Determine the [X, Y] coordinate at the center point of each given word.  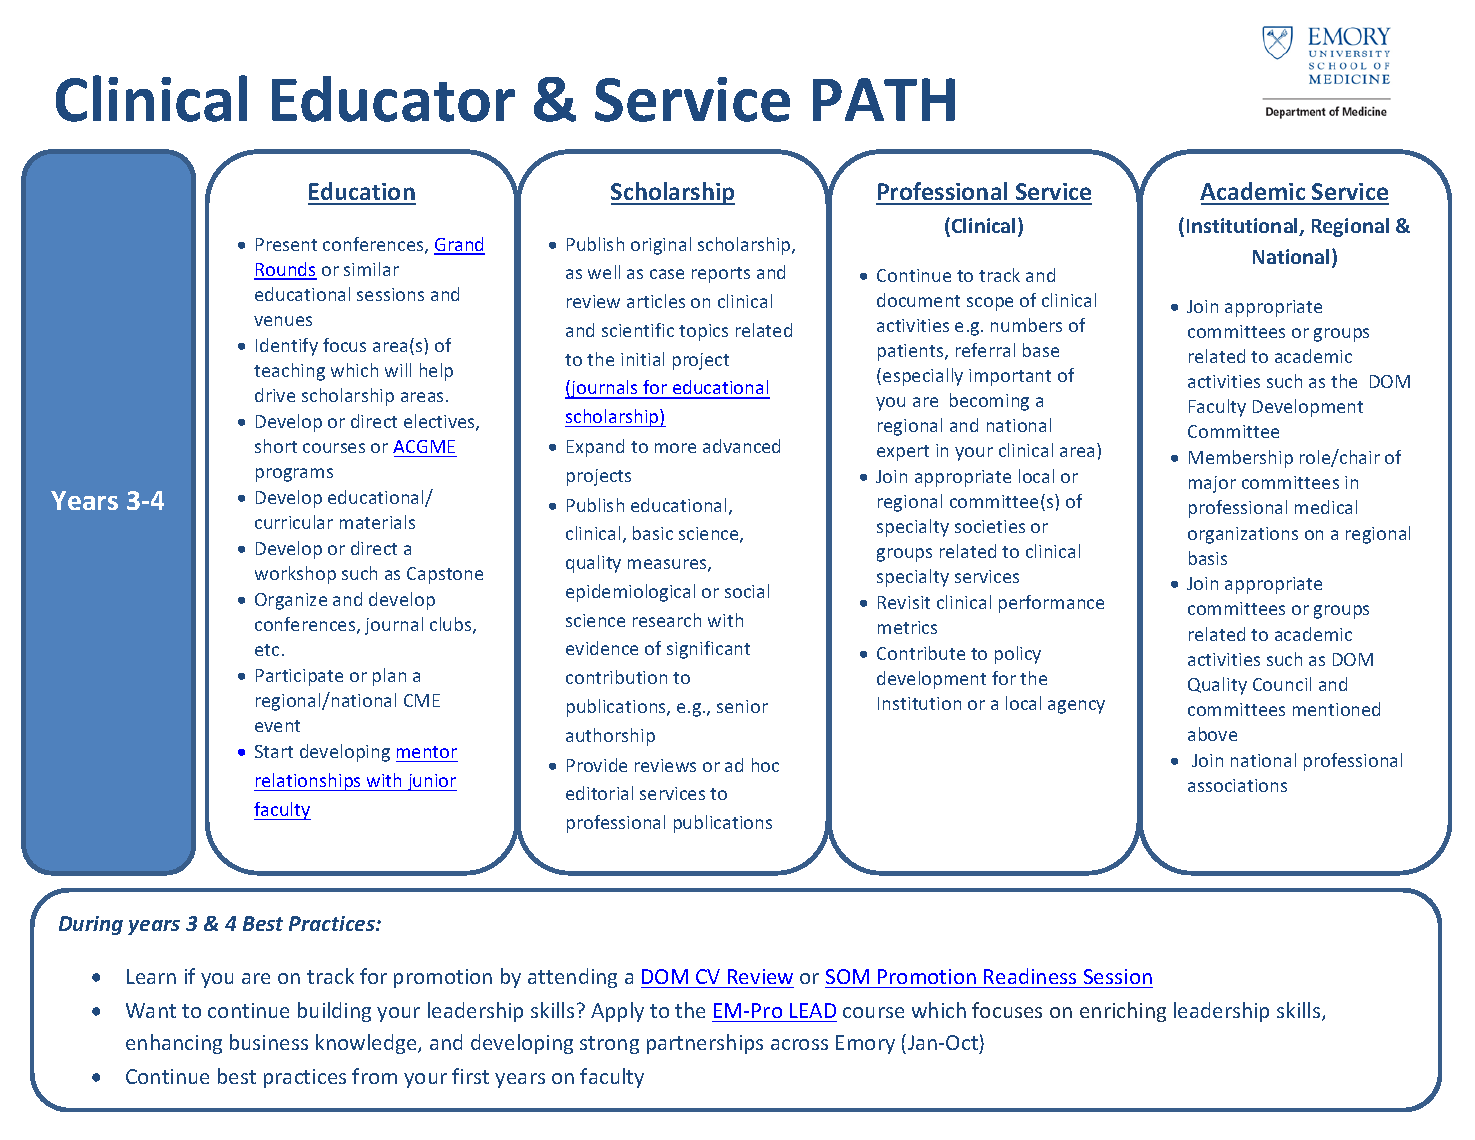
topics [703, 332]
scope [990, 304]
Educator [393, 99]
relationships [308, 782]
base [1041, 350]
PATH [884, 99]
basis [1208, 558]
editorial [599, 793]
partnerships [705, 1044]
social [747, 591]
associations [1237, 785]
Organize [291, 601]
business [269, 1042]
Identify [287, 347]
